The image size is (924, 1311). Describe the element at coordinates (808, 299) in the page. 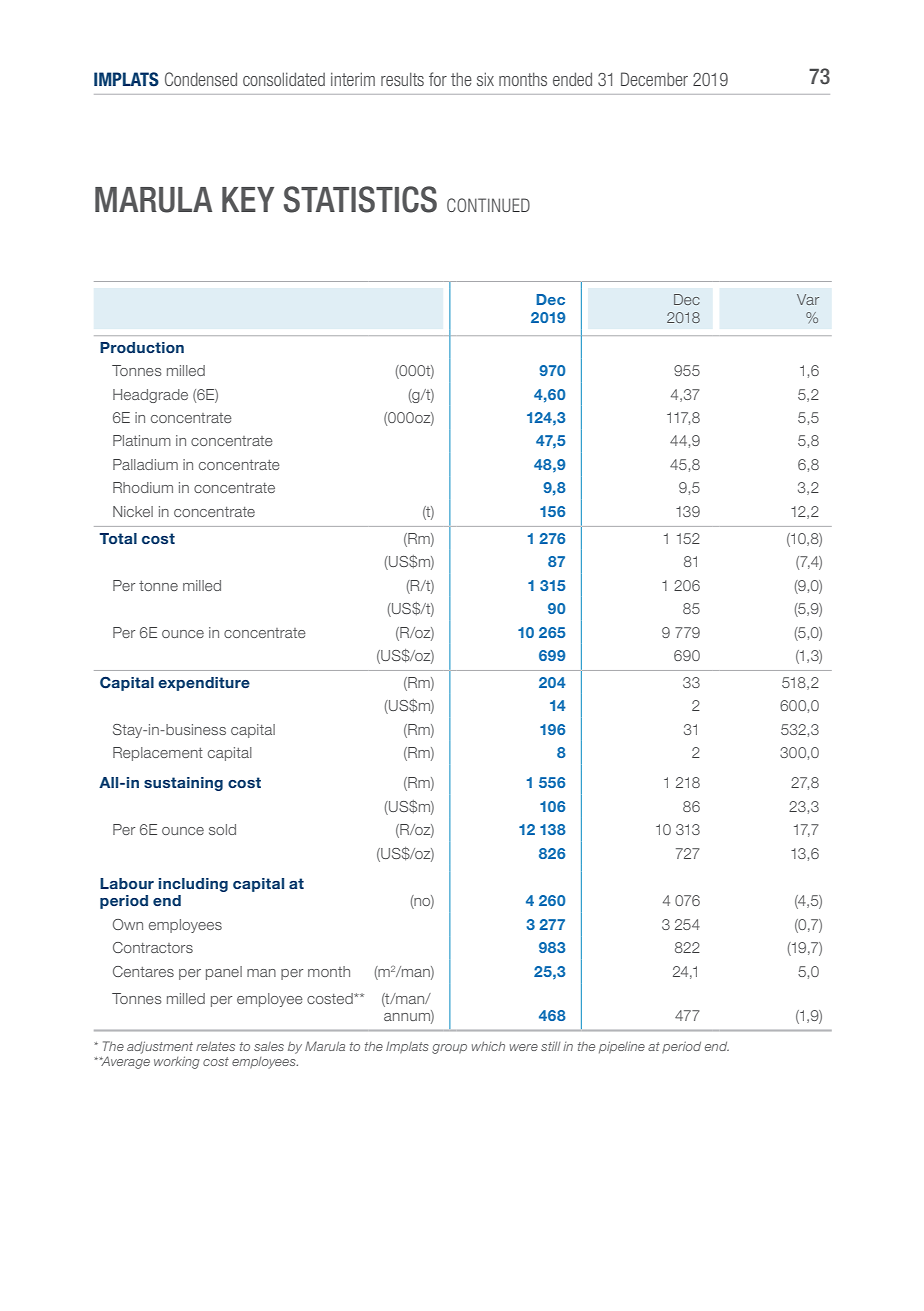

I see `Var` at that location.
